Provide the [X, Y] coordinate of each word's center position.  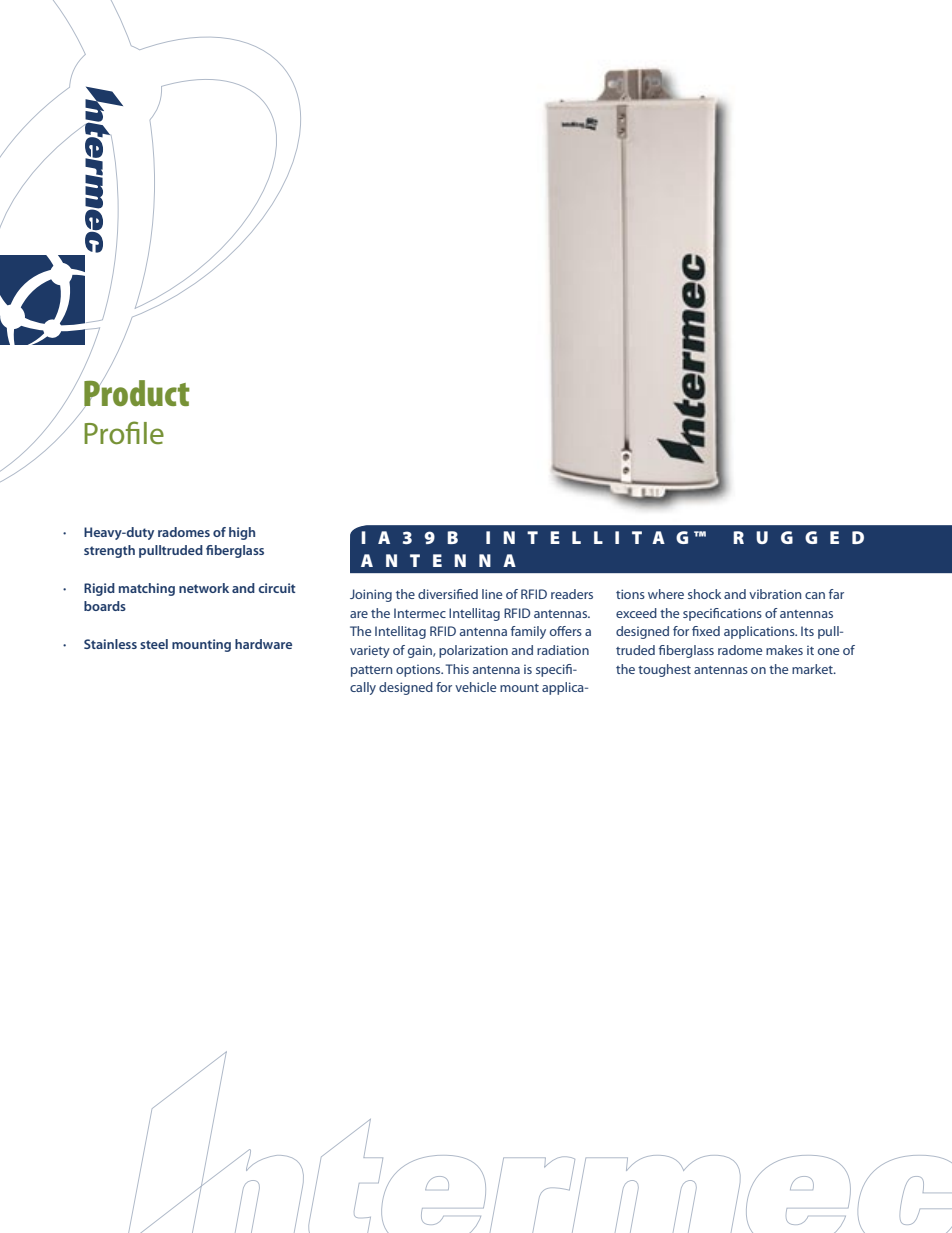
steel [154, 644]
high [242, 533]
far [836, 594]
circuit [276, 588]
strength [109, 551]
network [204, 588]
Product [136, 393]
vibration [775, 594]
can [815, 595]
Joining [371, 595]
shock [704, 594]
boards [105, 606]
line [492, 594]
